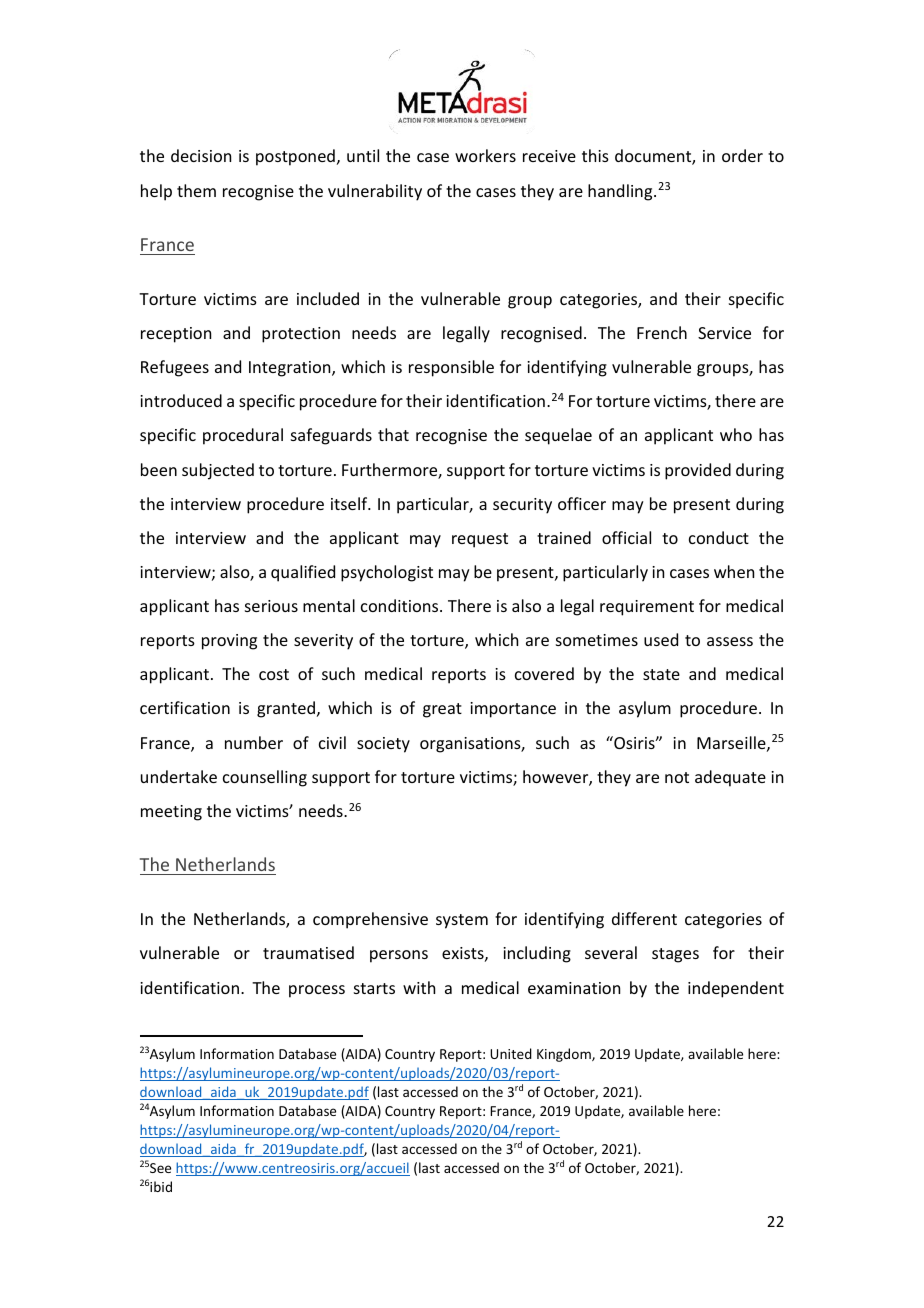 This document has width=924, height=1308. What do you see at coordinates (419, 987) in the document?
I see `with` at bounding box center [419, 987].
